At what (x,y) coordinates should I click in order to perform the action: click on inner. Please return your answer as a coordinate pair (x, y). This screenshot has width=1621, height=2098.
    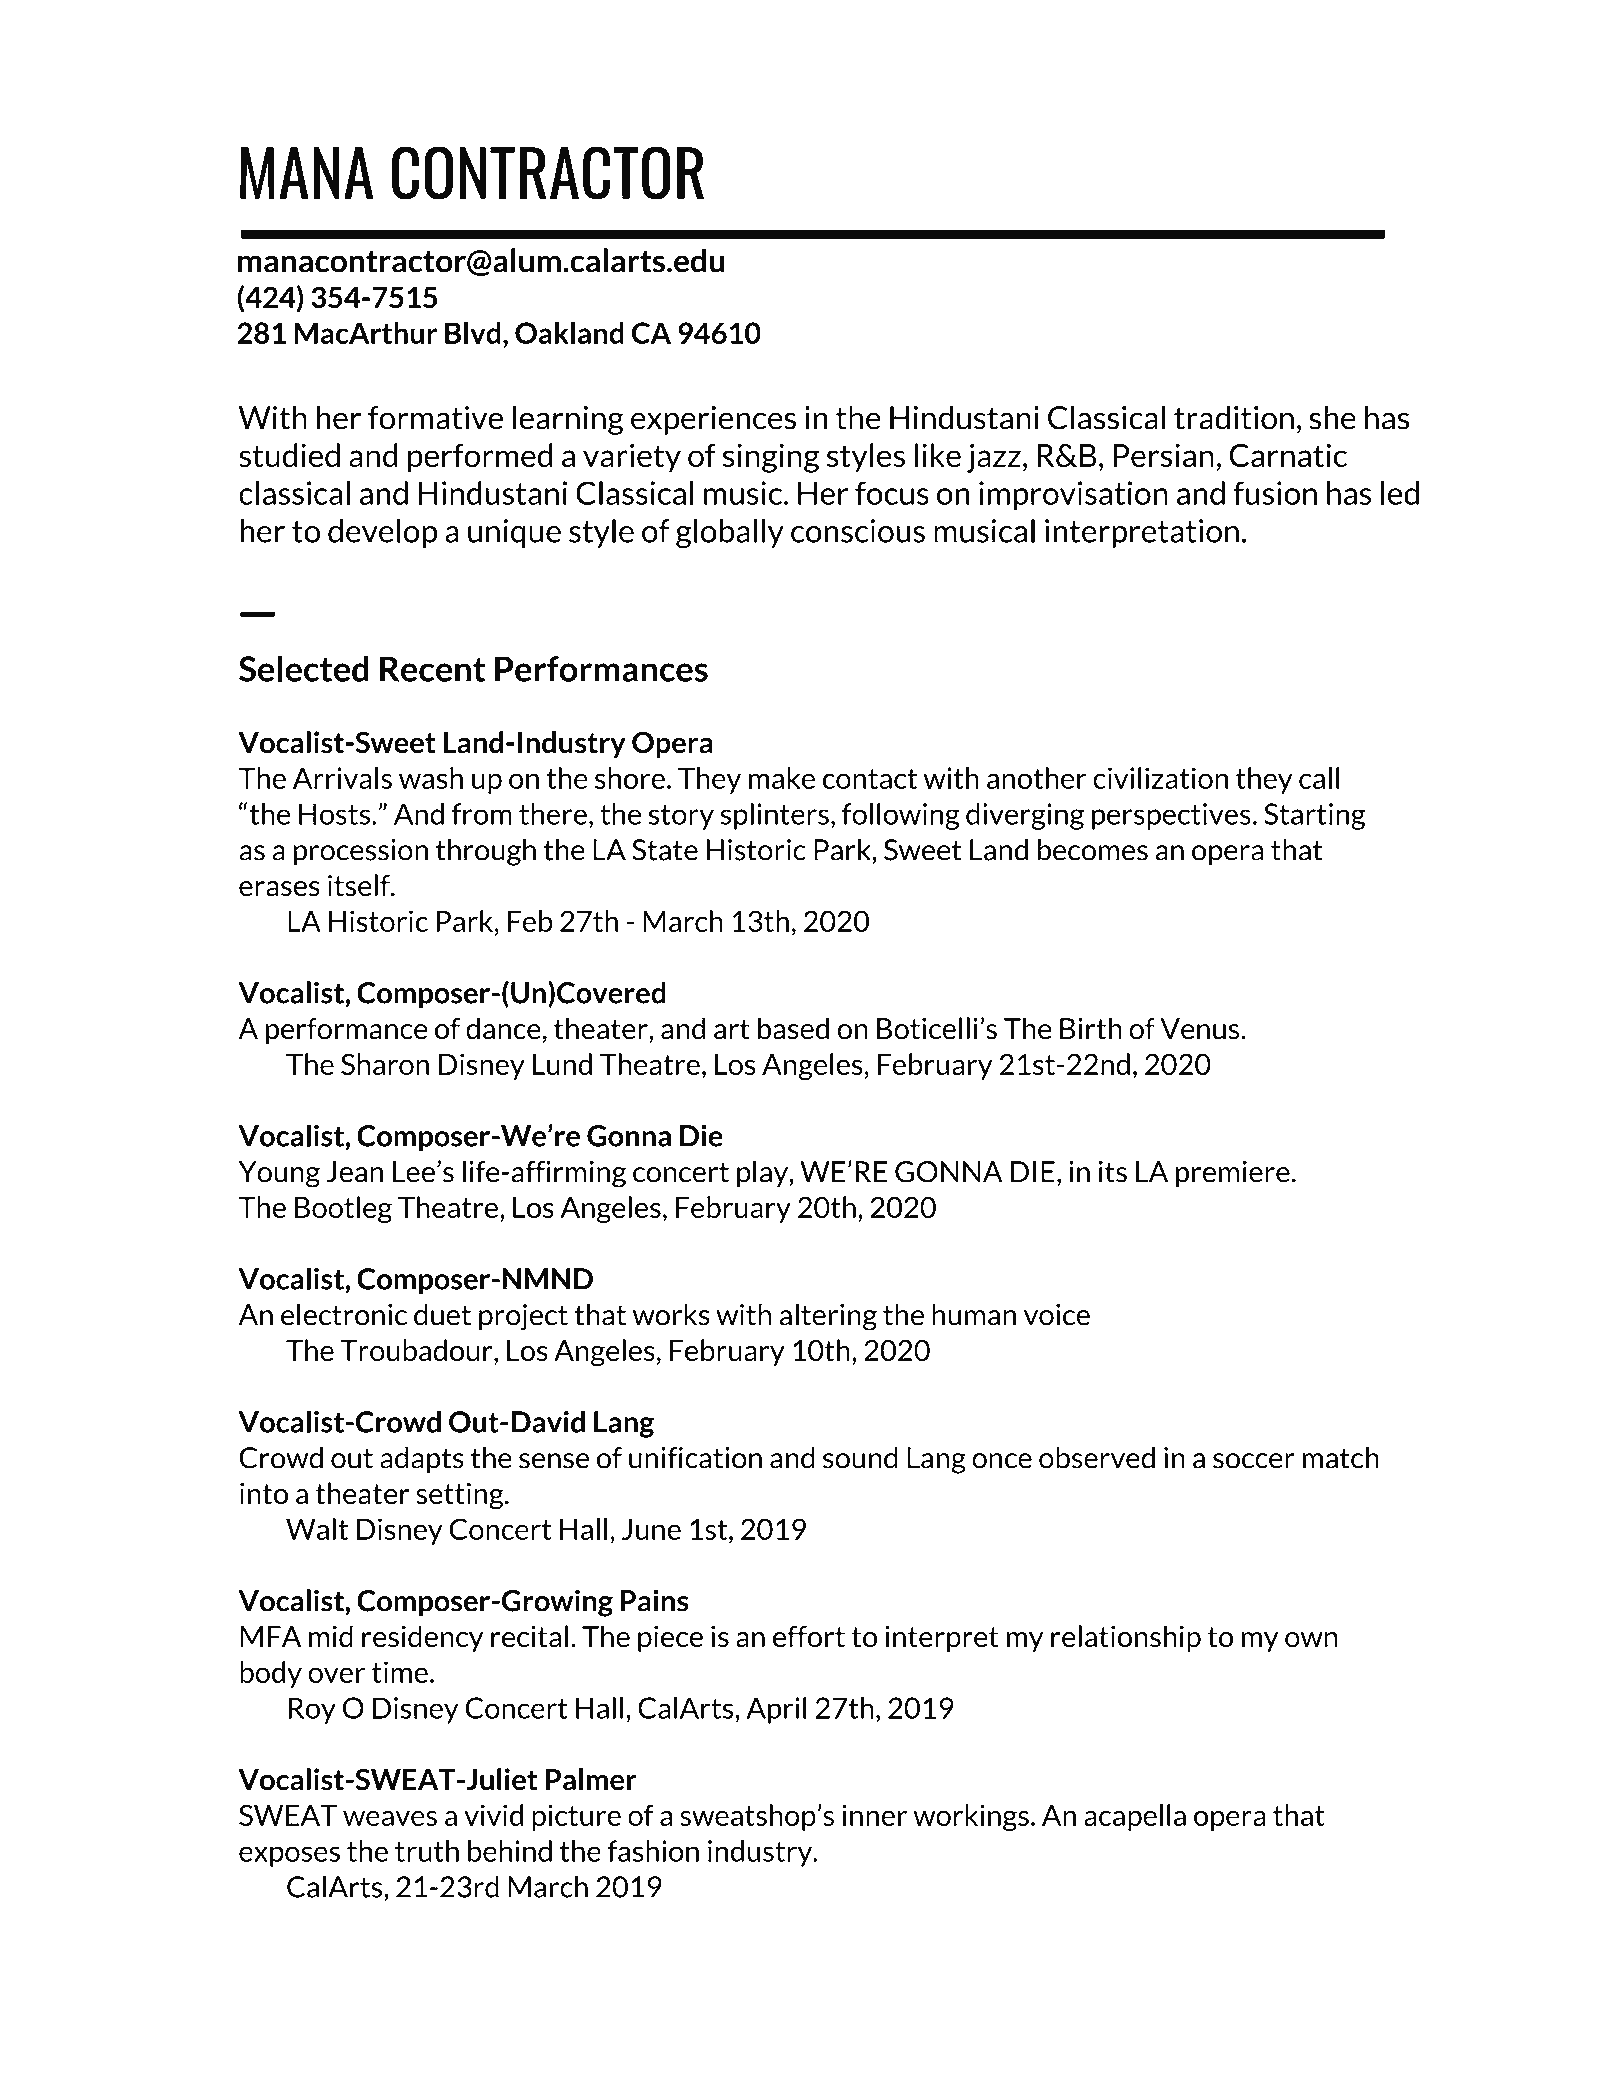
    Looking at the image, I should click on (874, 1815).
